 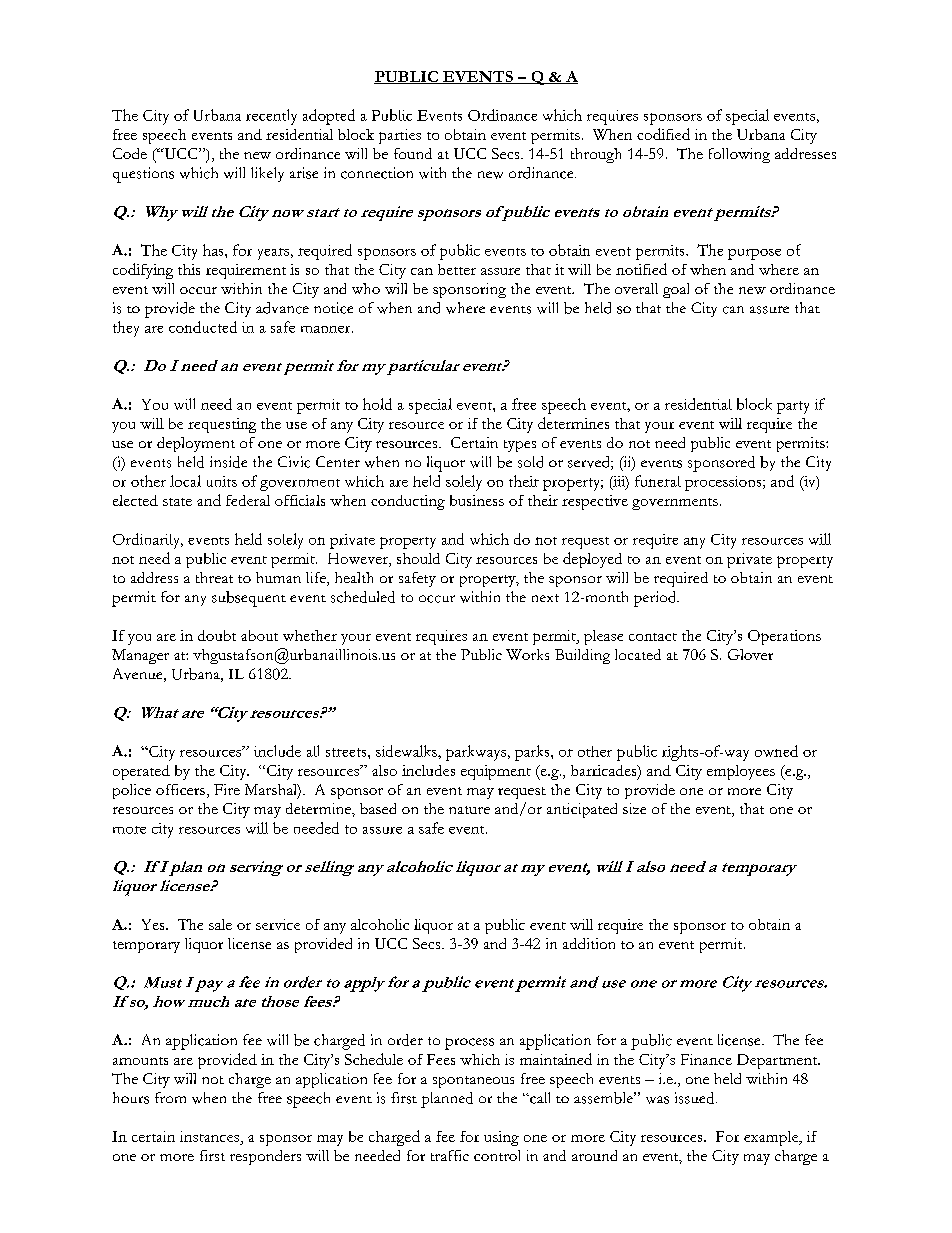 I want to click on traffic, so click(x=450, y=1155).
